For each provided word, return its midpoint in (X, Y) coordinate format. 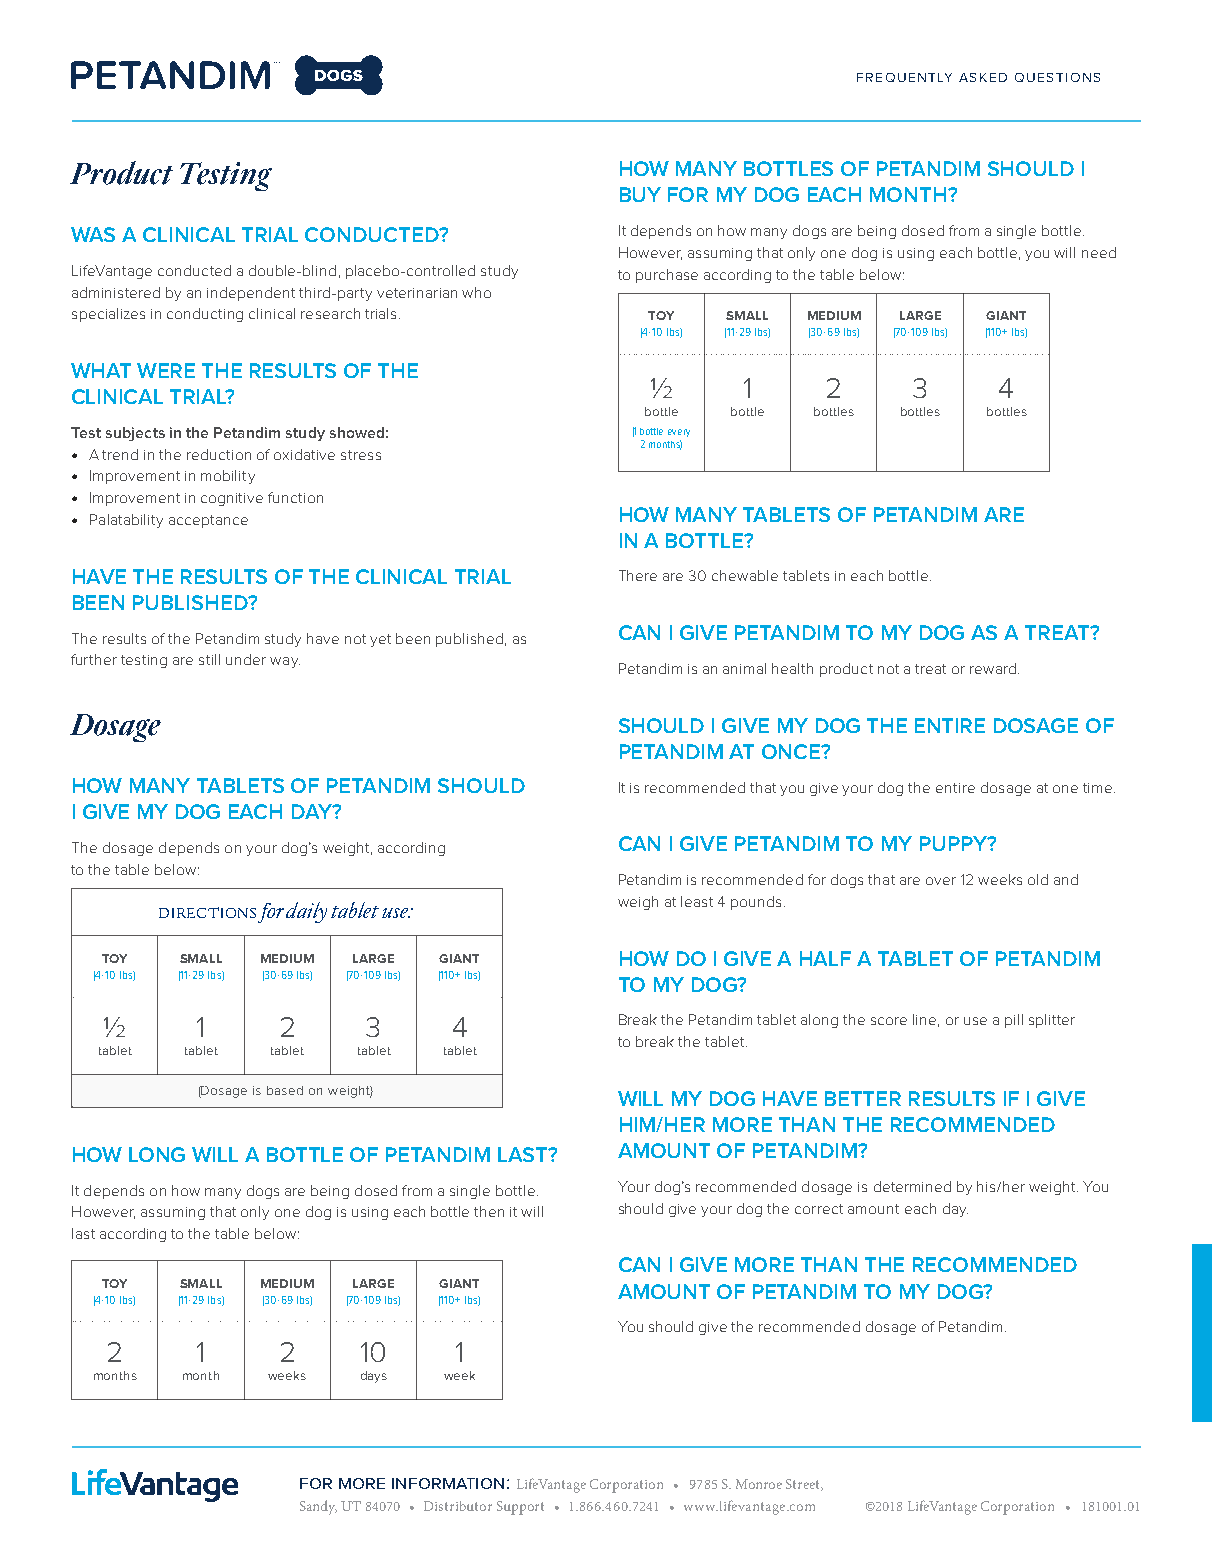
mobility (228, 477)
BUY (640, 194)
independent (251, 294)
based (285, 1090)
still (209, 659)
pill (1014, 1021)
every (679, 433)
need (1099, 252)
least (697, 901)
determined (912, 1186)
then (489, 1211)
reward (993, 668)
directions (207, 912)
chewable (745, 575)
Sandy (318, 1507)
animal (744, 668)
